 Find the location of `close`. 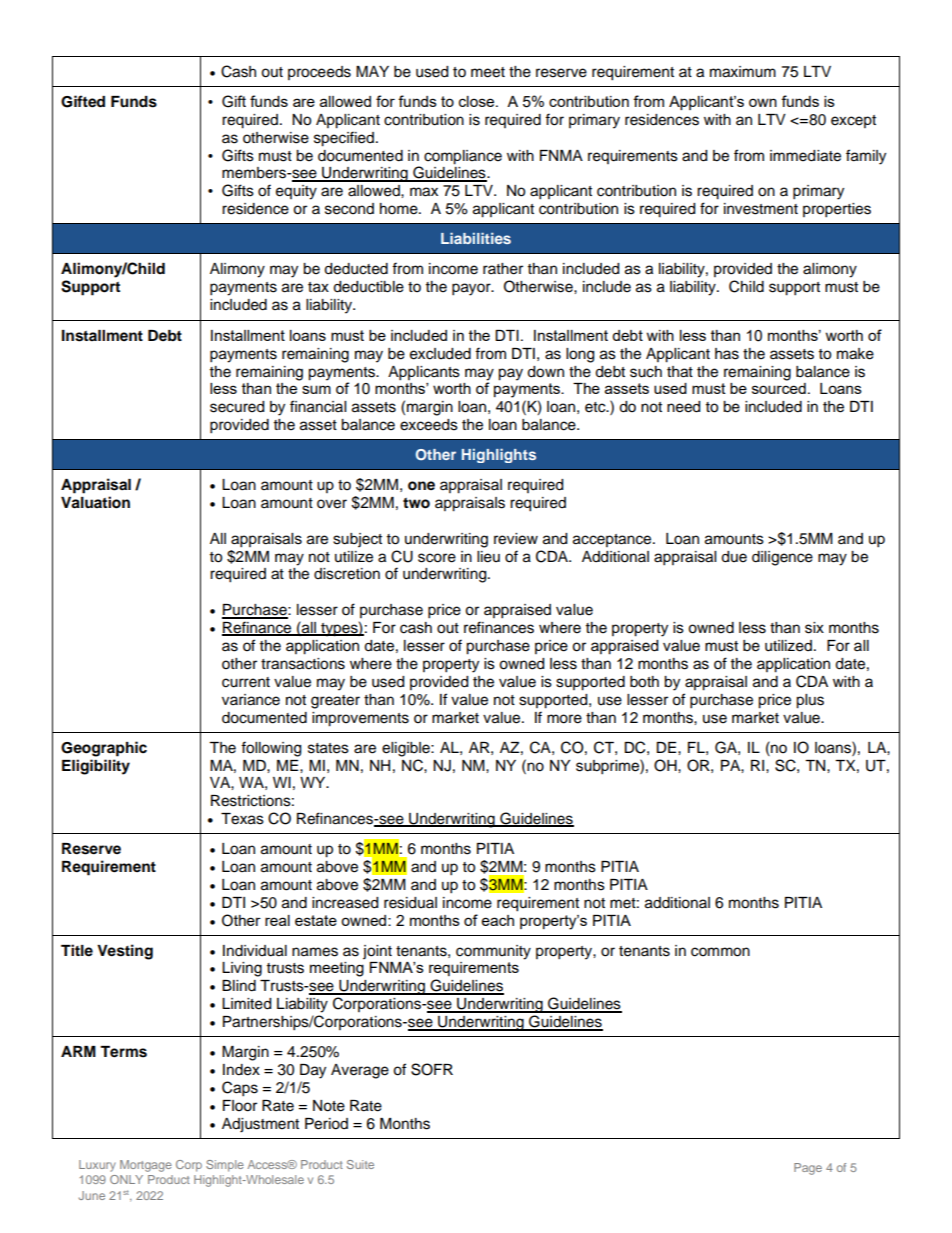

close is located at coordinates (478, 101).
